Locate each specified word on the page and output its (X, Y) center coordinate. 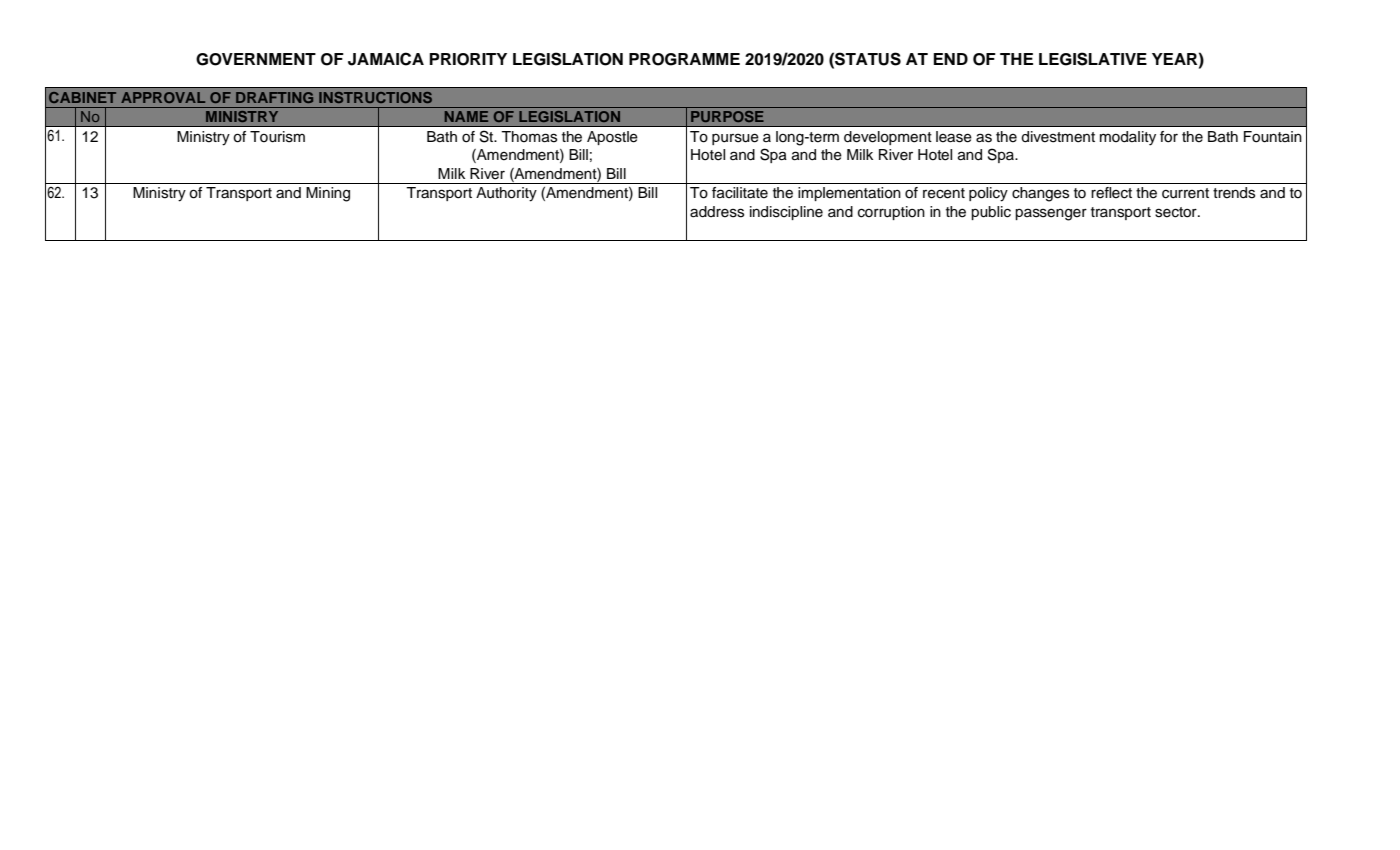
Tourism (277, 137)
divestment (1058, 137)
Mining (328, 194)
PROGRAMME (684, 59)
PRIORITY (468, 59)
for (1169, 137)
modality (1128, 138)
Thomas (529, 137)
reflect (1111, 193)
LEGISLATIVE (1093, 59)
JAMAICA (386, 59)
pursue (735, 139)
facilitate (740, 193)
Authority (506, 194)
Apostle (612, 138)
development (888, 138)
